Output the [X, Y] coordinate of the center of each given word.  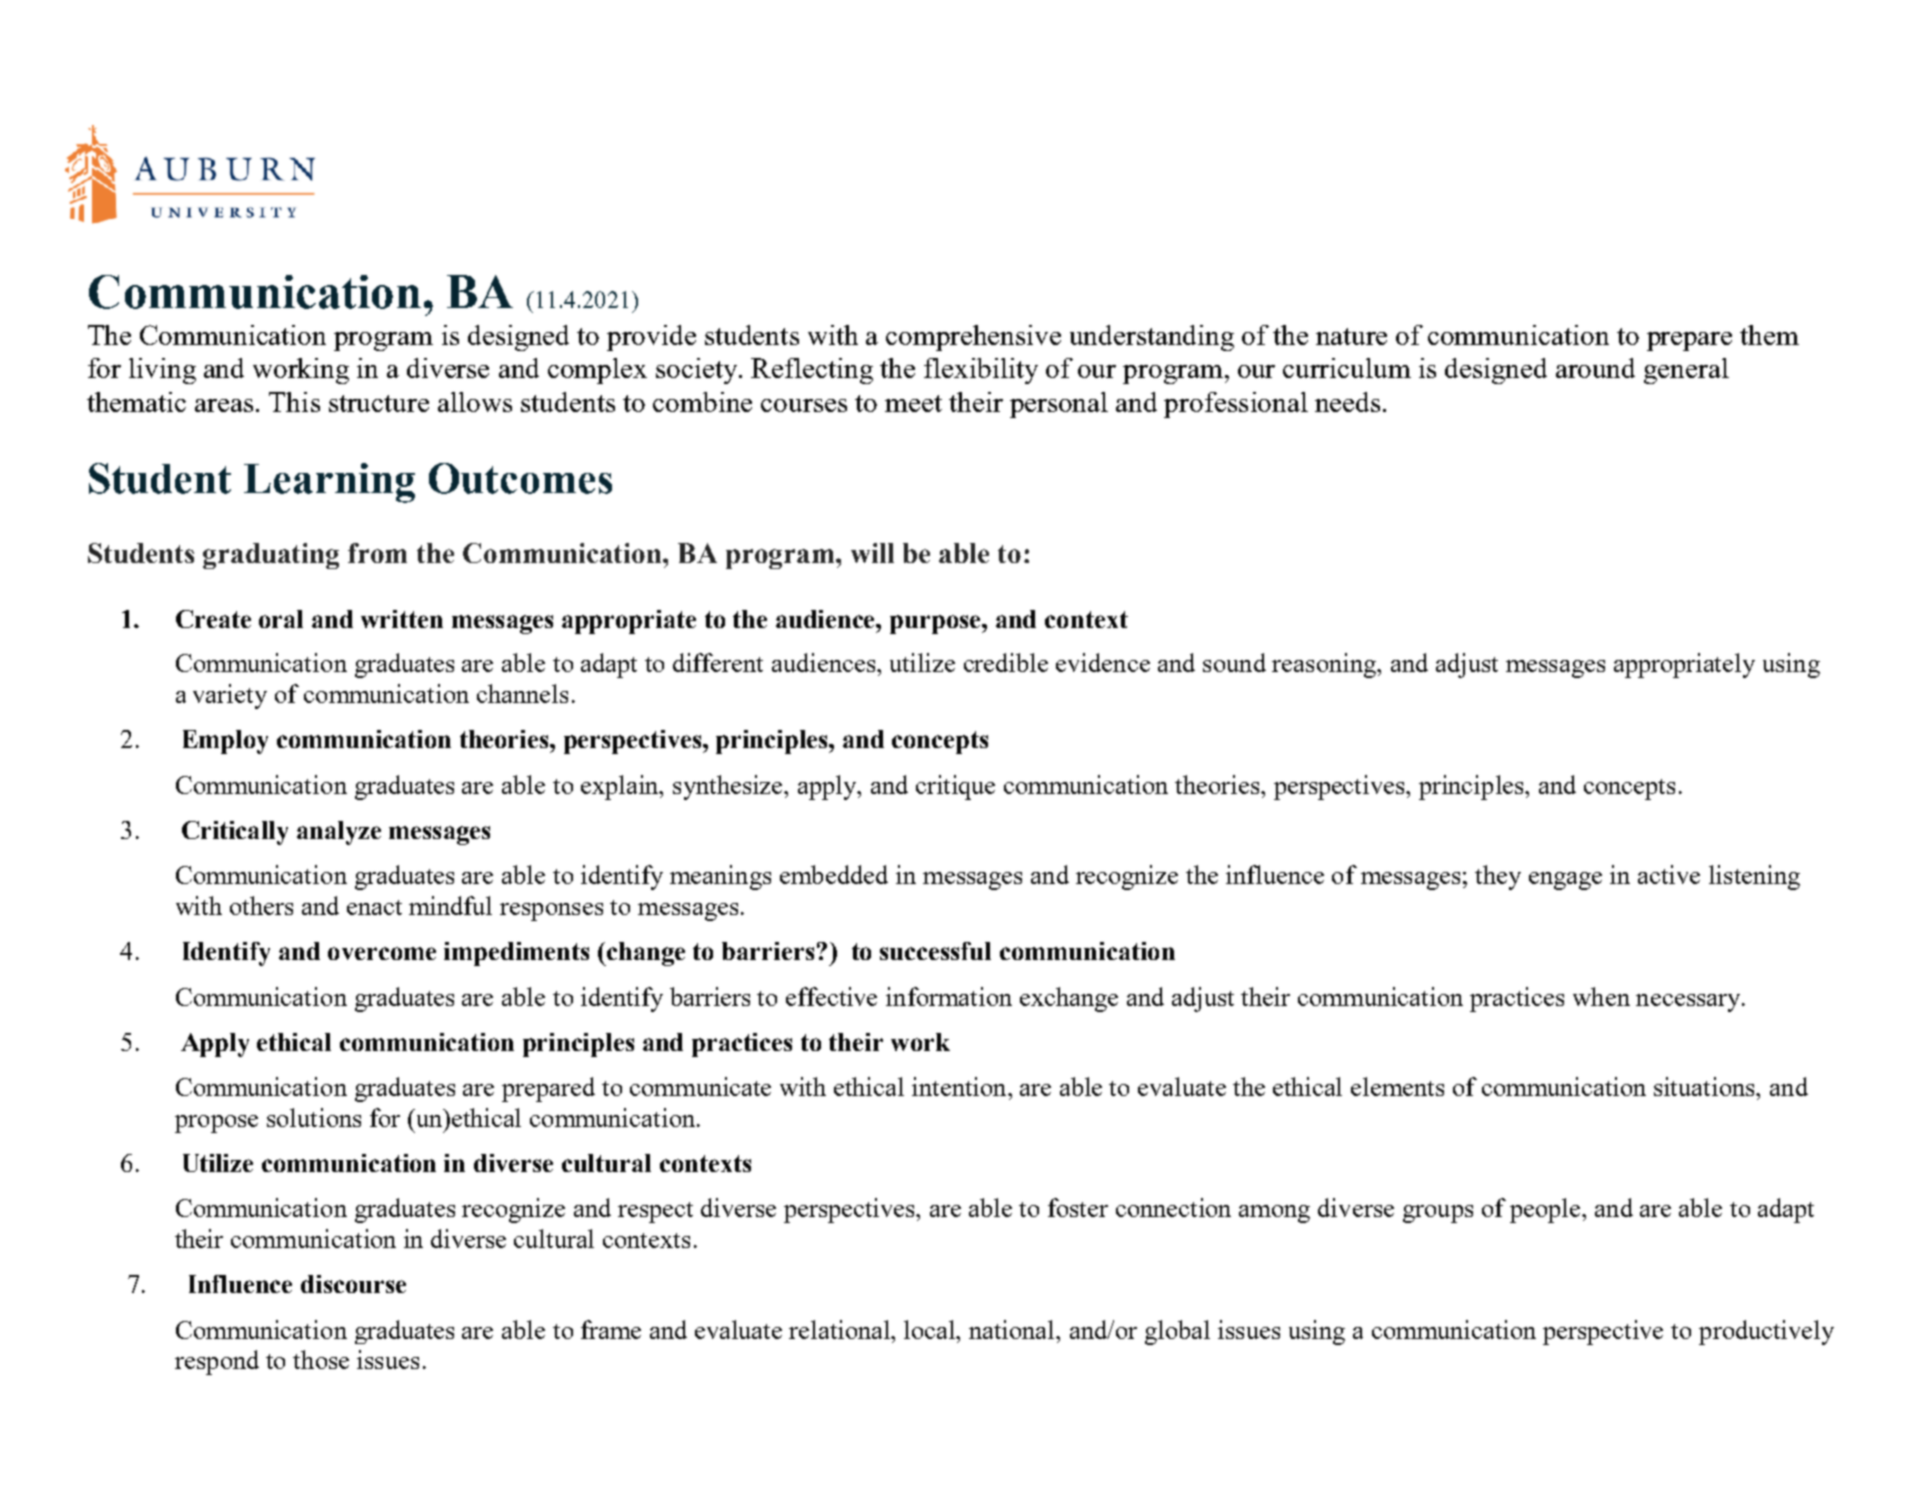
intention [960, 1086]
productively [1766, 1332]
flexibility [981, 371]
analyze [339, 833]
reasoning [1325, 665]
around [1595, 368]
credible [1006, 662]
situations [1706, 1086]
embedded [834, 874]
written [402, 619]
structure [379, 403]
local [931, 1329]
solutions [314, 1117]
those [321, 1359]
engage [1565, 881]
